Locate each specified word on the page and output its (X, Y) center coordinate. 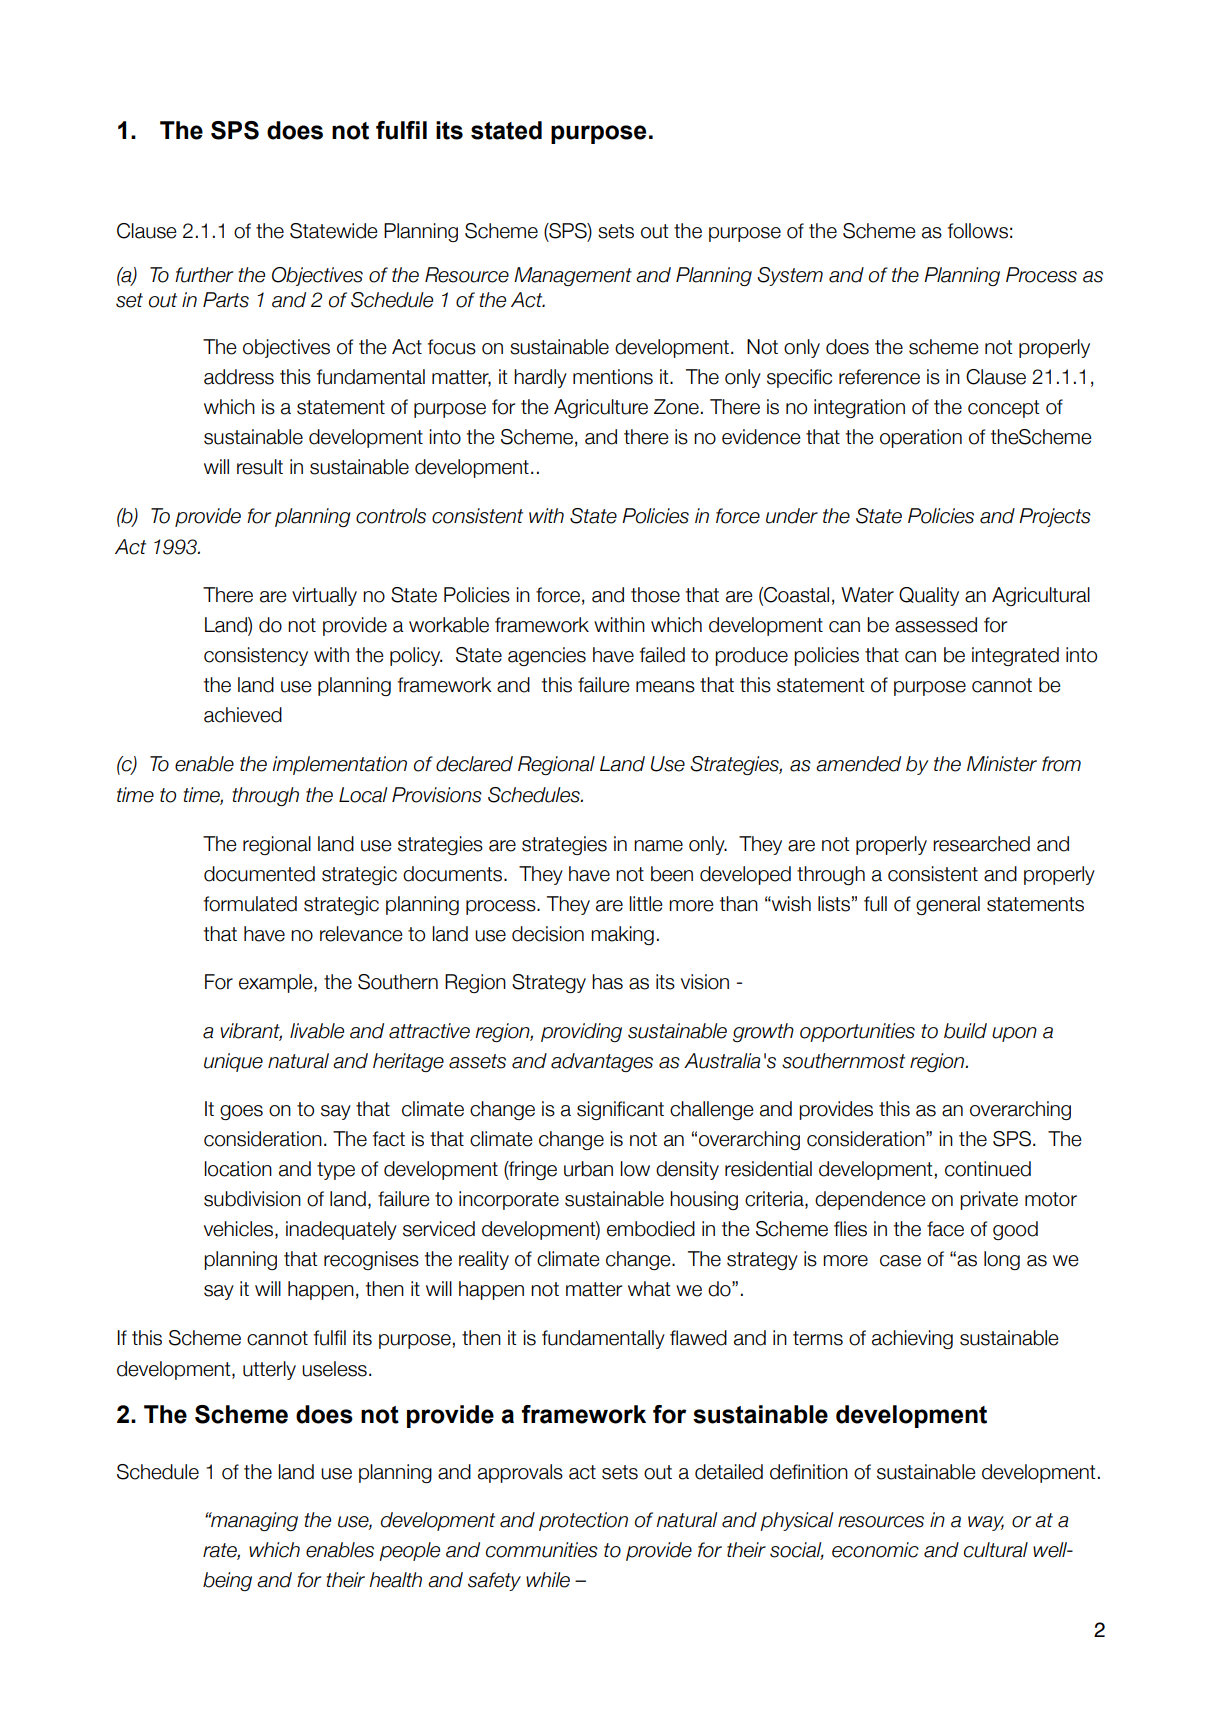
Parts (226, 300)
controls (391, 516)
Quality (929, 596)
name (658, 846)
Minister (1002, 764)
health (395, 1580)
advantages (602, 1062)
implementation (339, 765)
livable (317, 1031)
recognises (371, 1260)
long (1002, 1260)
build (965, 1031)
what (649, 1289)
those (655, 595)
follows (978, 231)
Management (573, 276)
